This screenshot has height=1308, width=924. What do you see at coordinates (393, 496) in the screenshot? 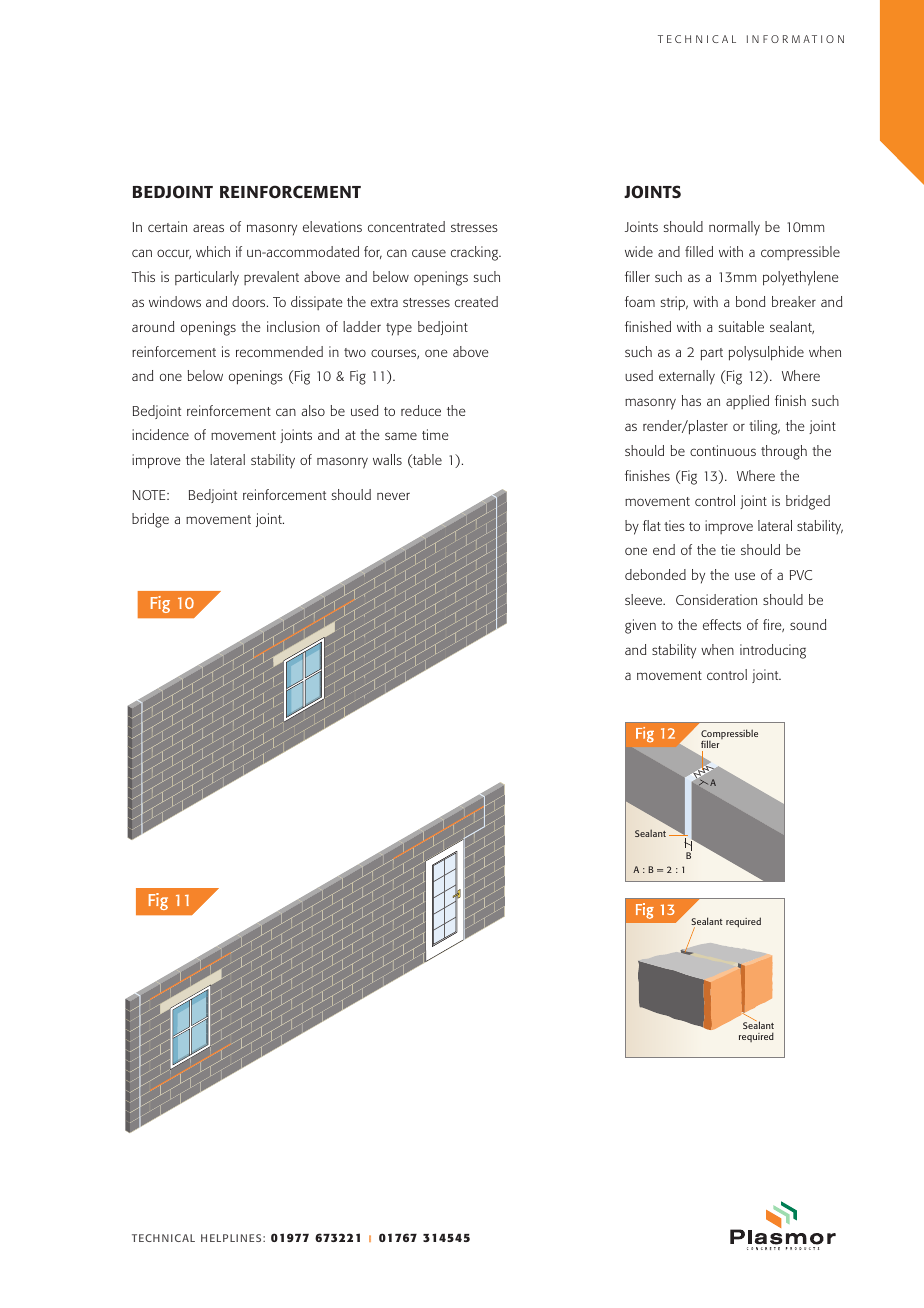
I see `never` at bounding box center [393, 496].
